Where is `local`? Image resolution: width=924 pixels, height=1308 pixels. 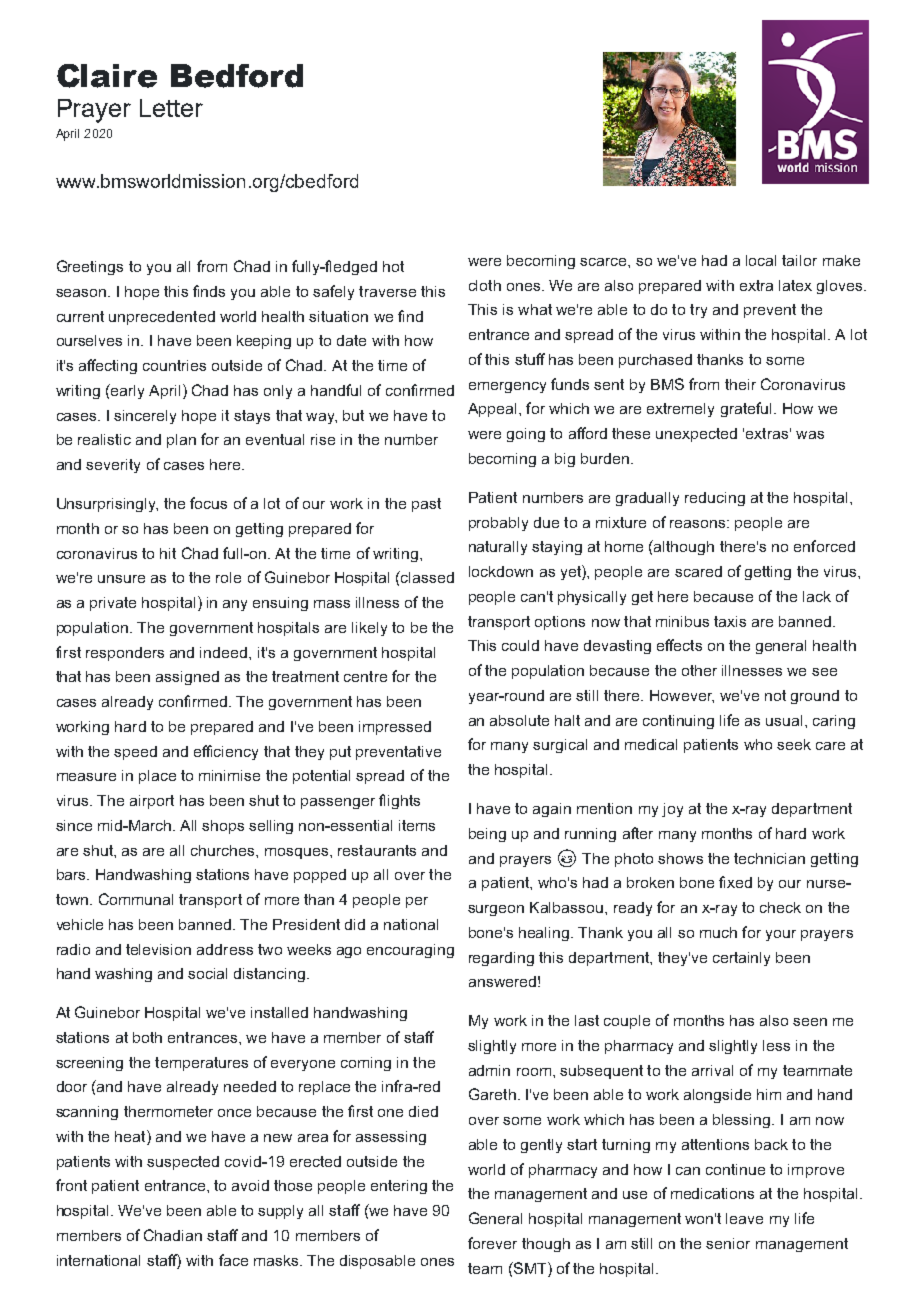 local is located at coordinates (761, 260).
